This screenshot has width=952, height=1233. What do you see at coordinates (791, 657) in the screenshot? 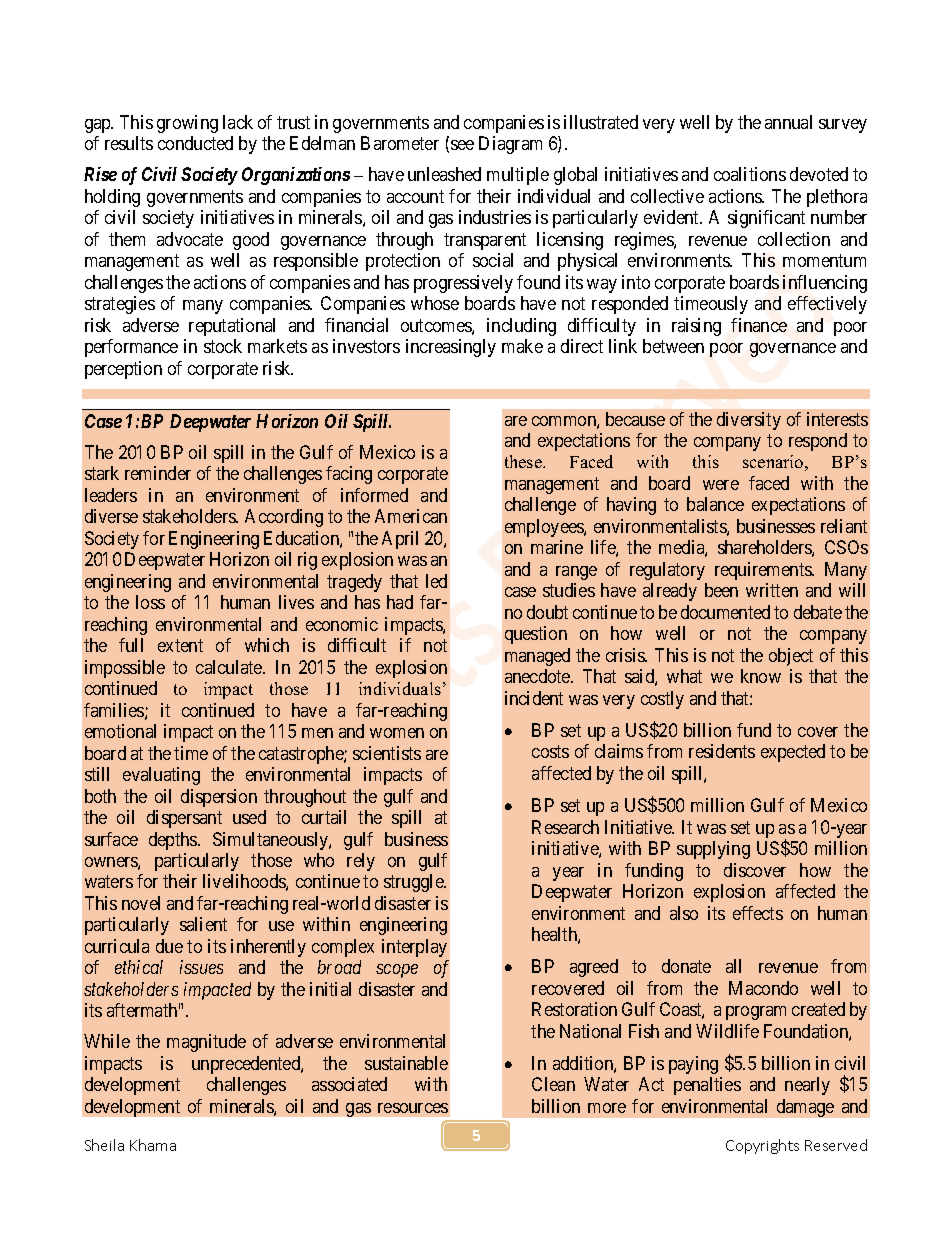
I see `object` at bounding box center [791, 657].
